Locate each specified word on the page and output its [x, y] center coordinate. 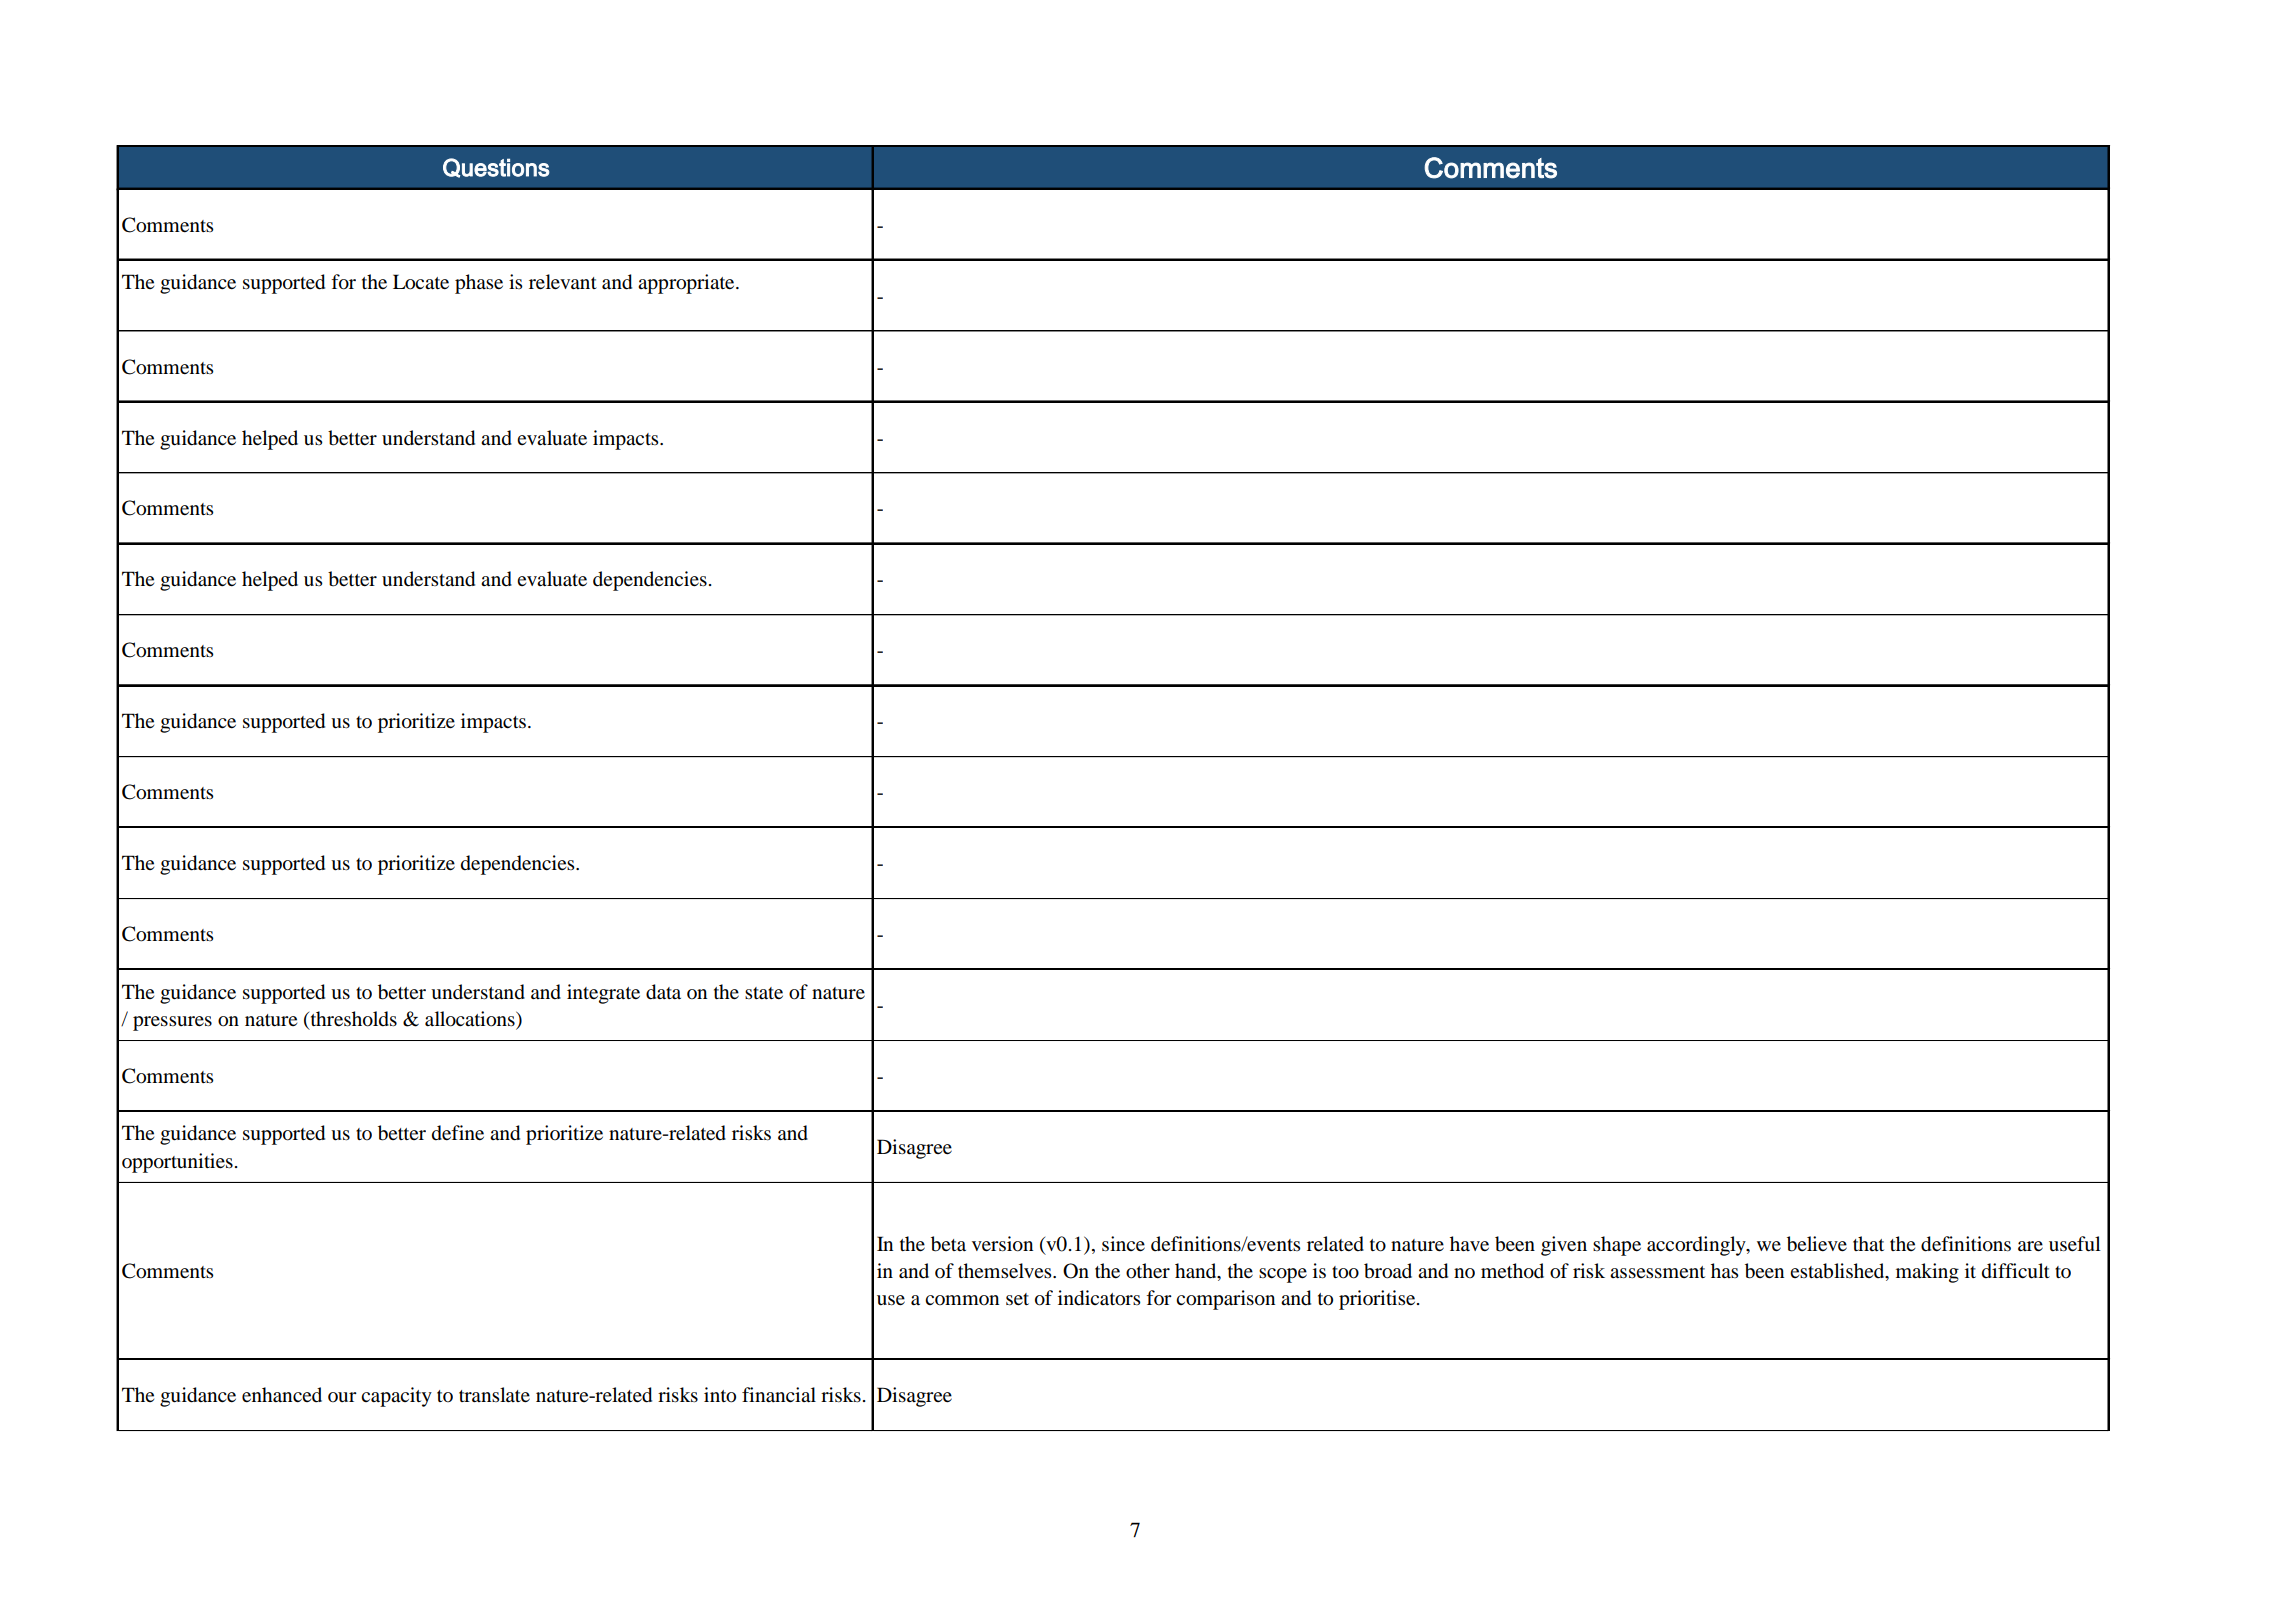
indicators [1099, 1298]
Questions [496, 168]
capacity [396, 1397]
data [663, 992]
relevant [563, 282]
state [764, 993]
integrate [603, 994]
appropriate [687, 284]
